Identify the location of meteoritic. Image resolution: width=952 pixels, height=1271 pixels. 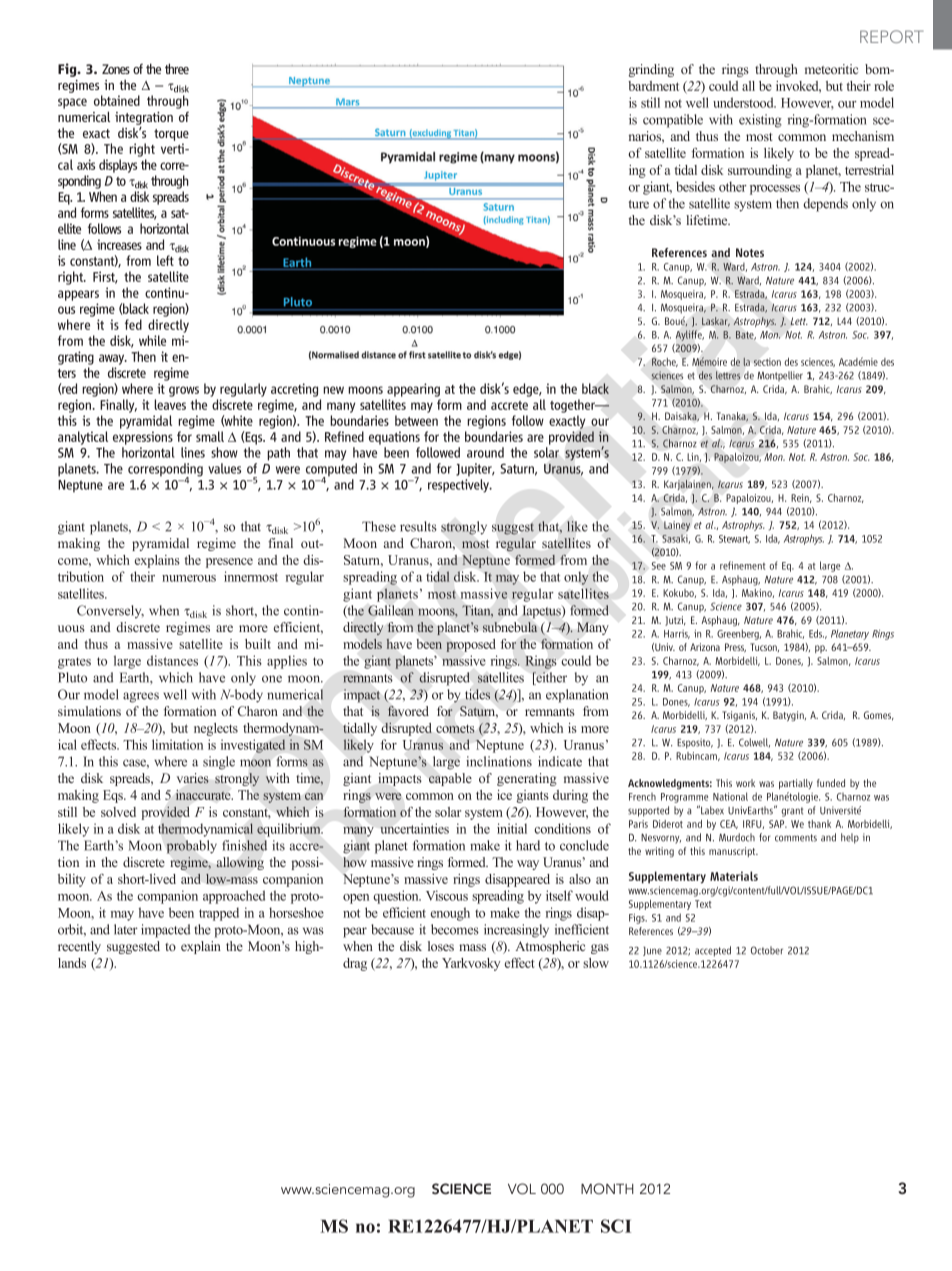
(831, 69).
